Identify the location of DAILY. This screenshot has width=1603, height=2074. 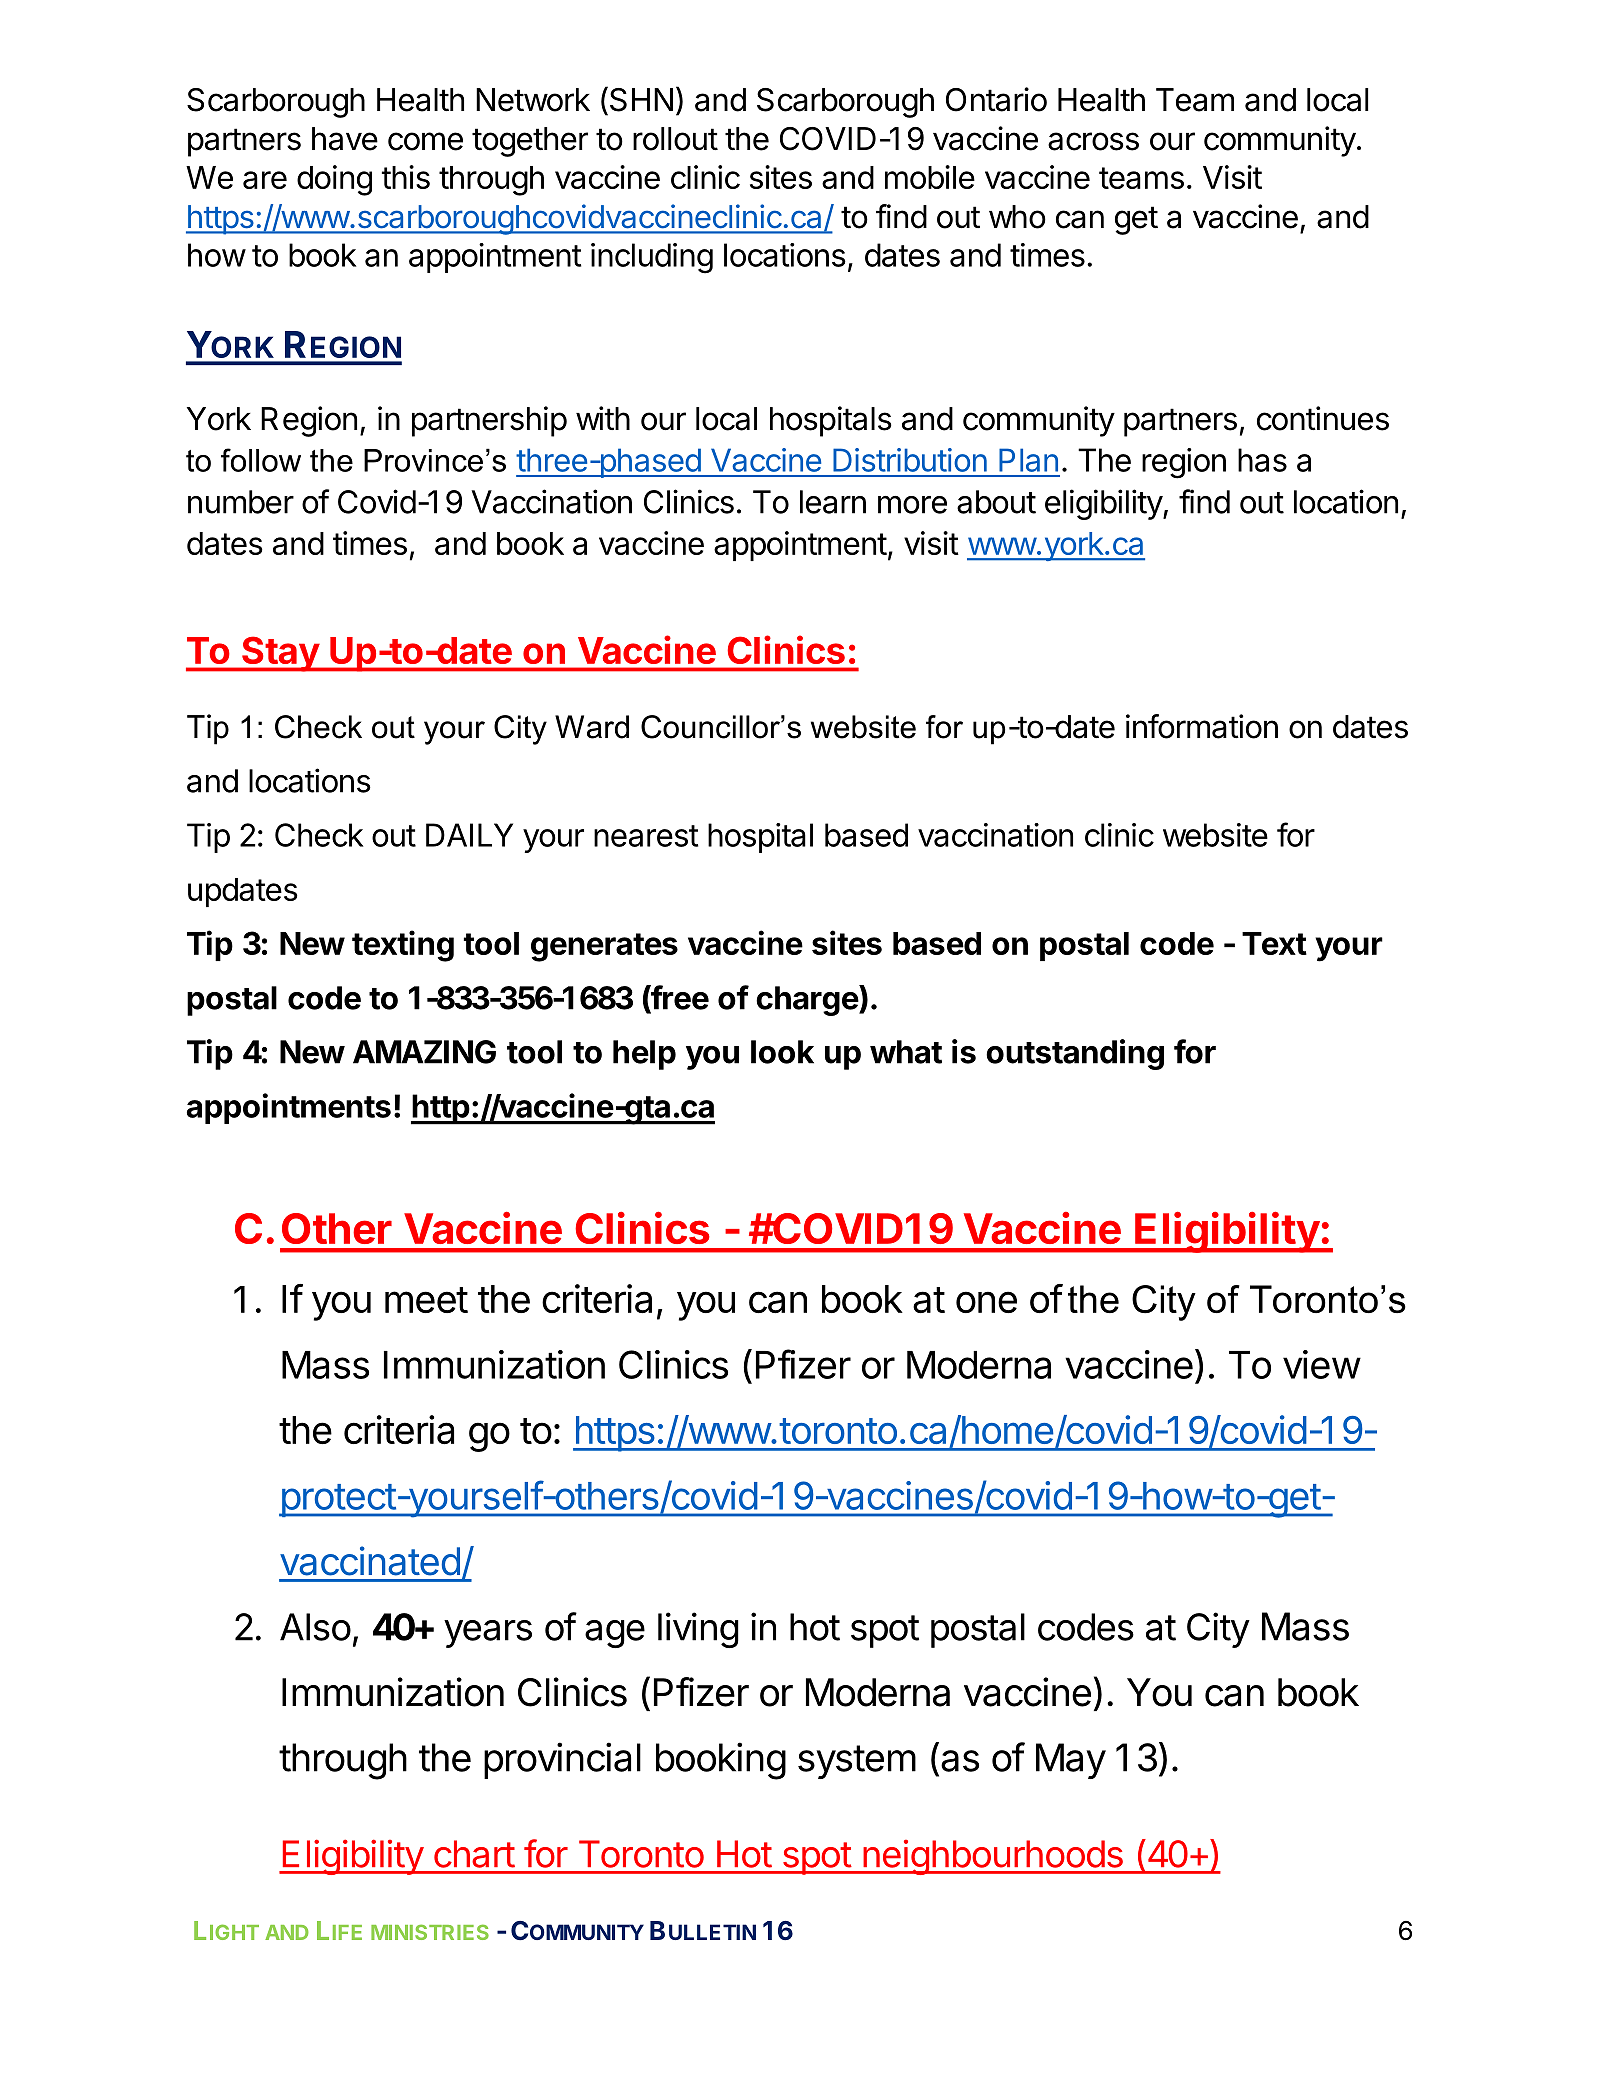
(469, 835).
